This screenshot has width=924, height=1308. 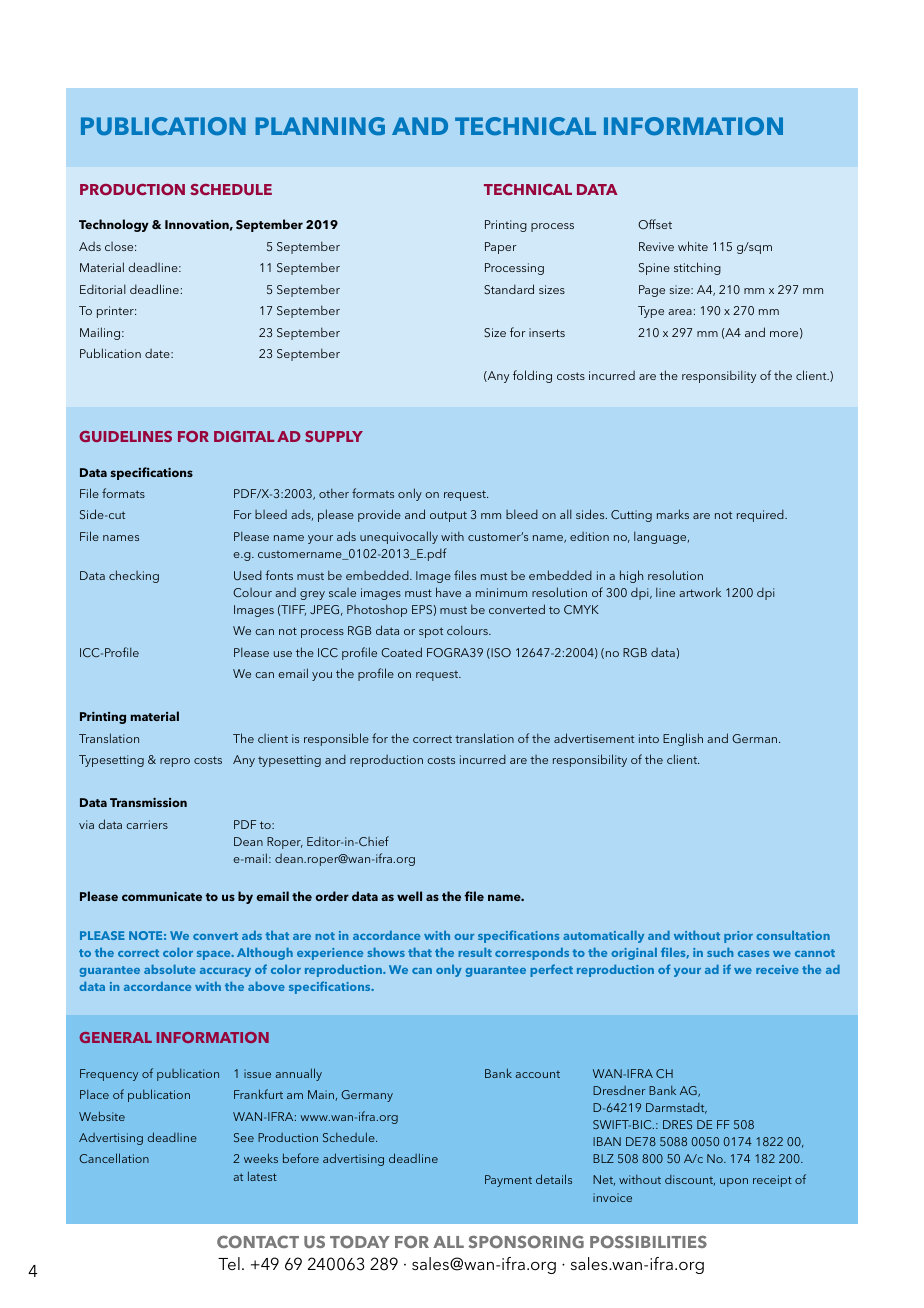 I want to click on DIGITAL, so click(x=244, y=436).
